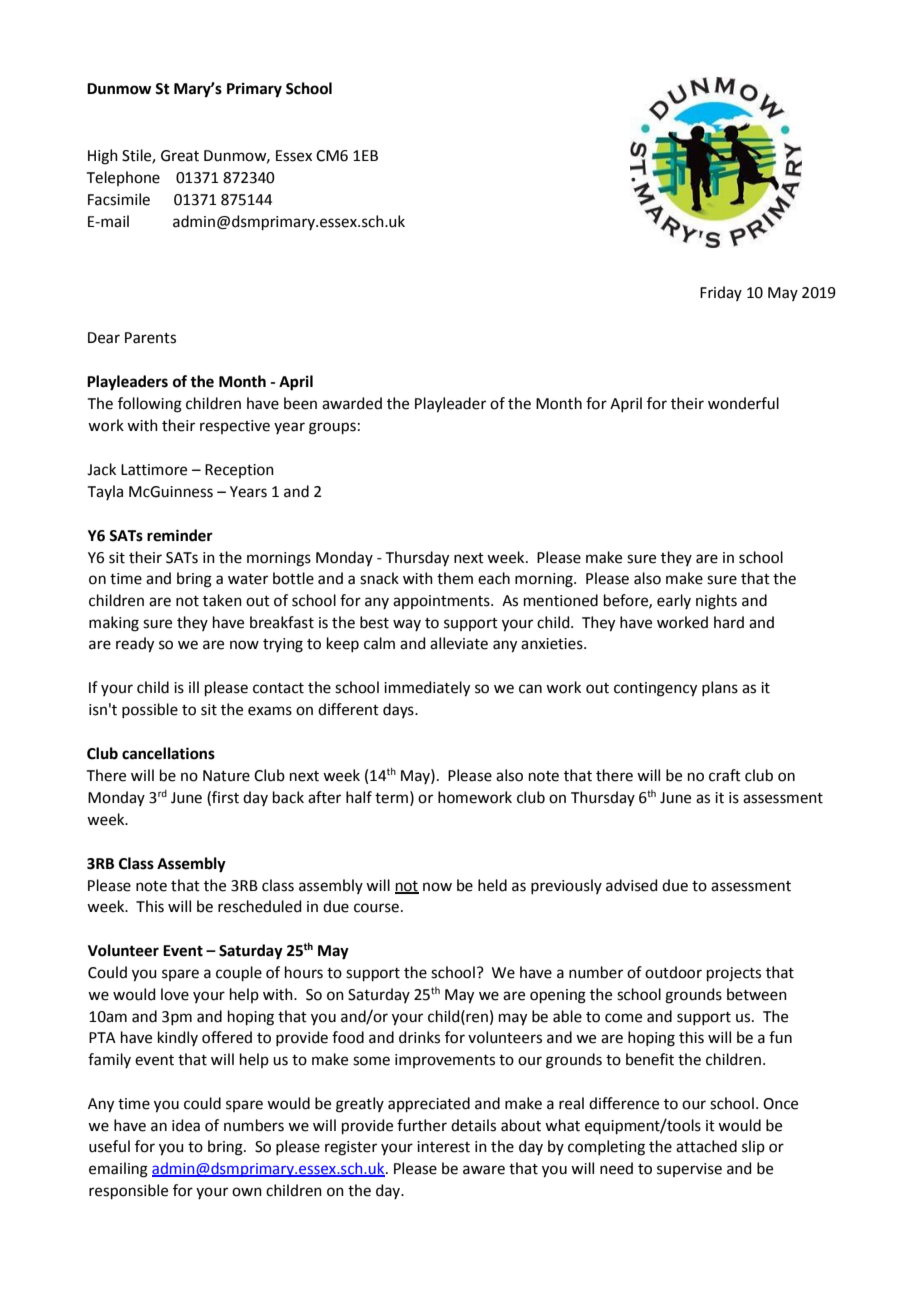 Image resolution: width=924 pixels, height=1308 pixels. Describe the element at coordinates (180, 535) in the screenshot. I see `reminder` at that location.
